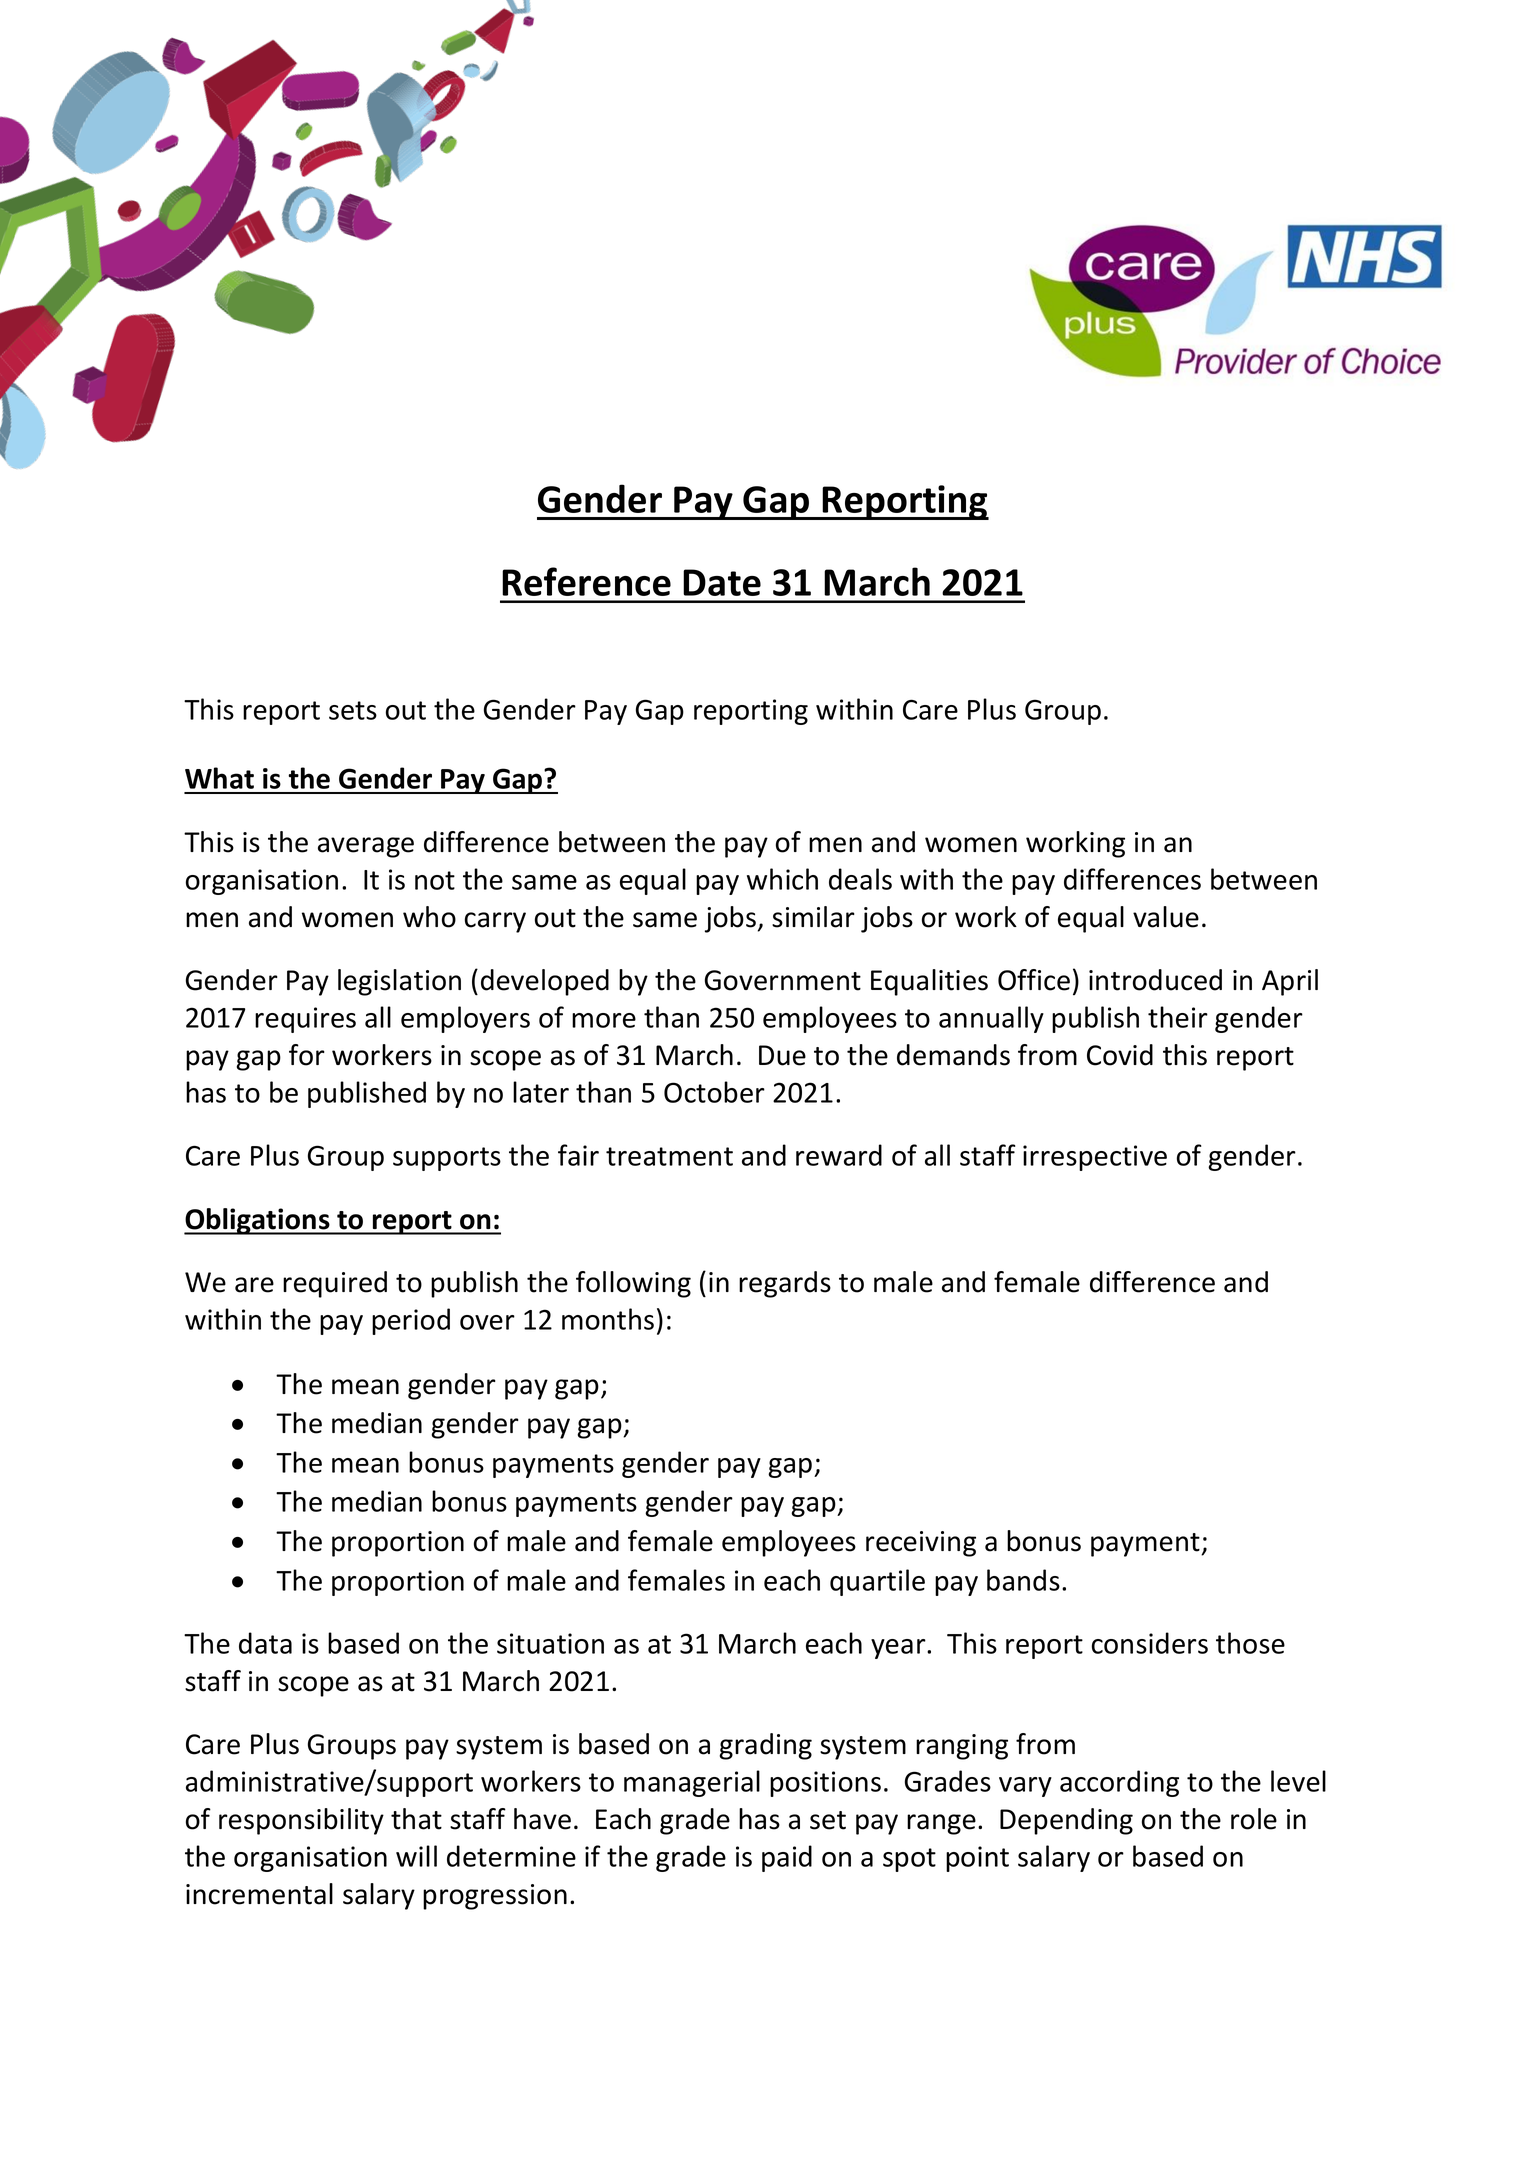 This page has width=1525, height=2157. I want to click on Due, so click(782, 1055).
